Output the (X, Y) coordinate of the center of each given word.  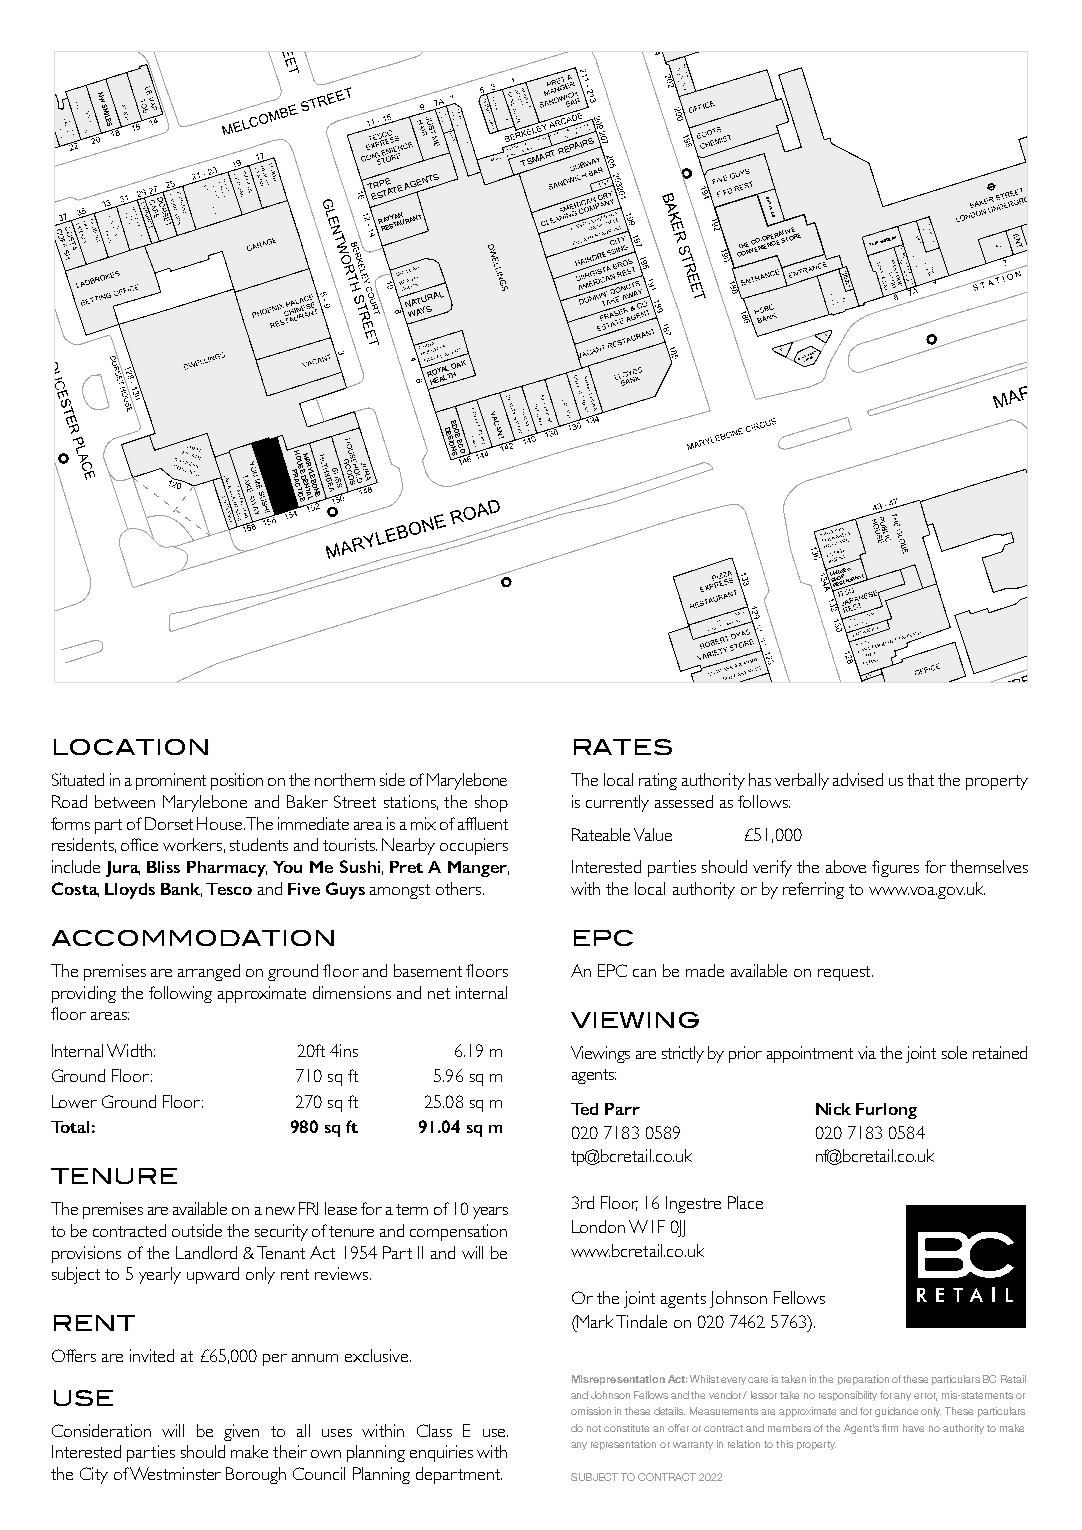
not (594, 1428)
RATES (623, 747)
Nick (833, 1109)
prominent (171, 781)
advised (858, 779)
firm (890, 1428)
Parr (622, 1109)
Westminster (175, 1473)
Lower (74, 1101)
